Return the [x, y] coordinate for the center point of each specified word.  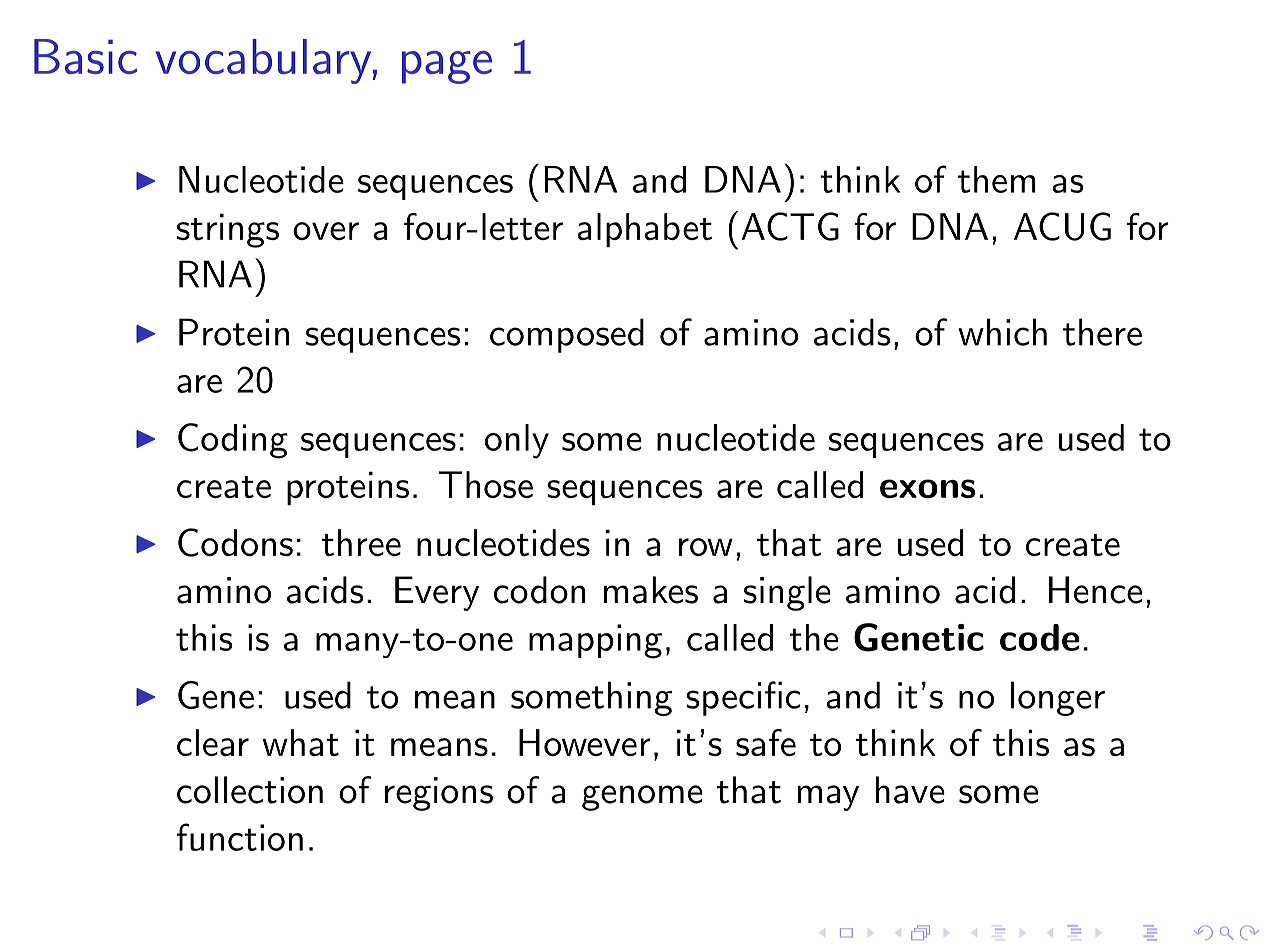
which [1002, 332]
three [361, 542]
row [706, 547]
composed [567, 335]
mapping [595, 641]
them [997, 179]
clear [213, 742]
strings [228, 230]
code [1040, 637]
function [239, 837]
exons [927, 488]
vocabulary [263, 61]
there [1102, 332]
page [447, 67]
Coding [233, 441]
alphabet [644, 230]
